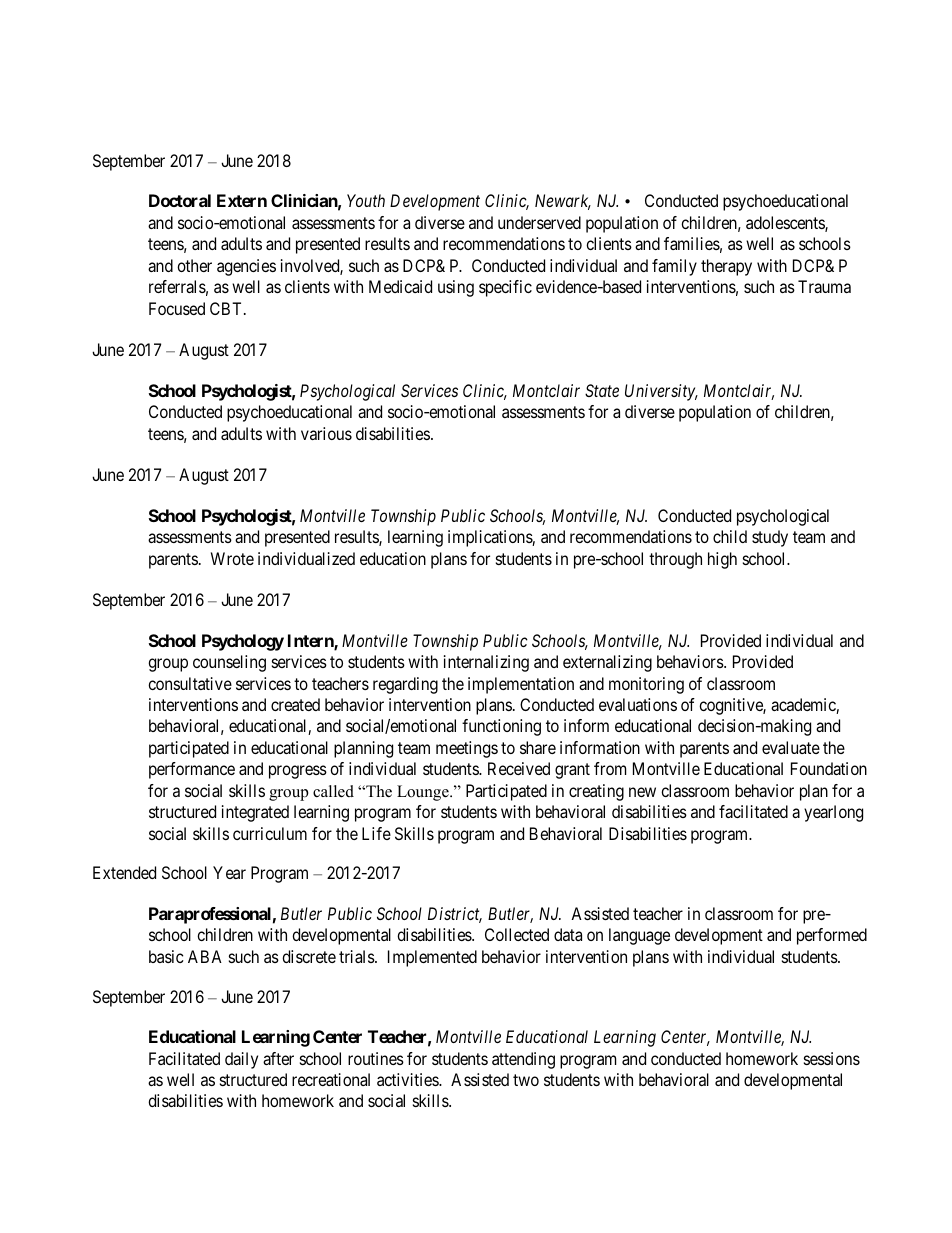  What do you see at coordinates (424, 793) in the screenshot?
I see `Lounge` at bounding box center [424, 793].
